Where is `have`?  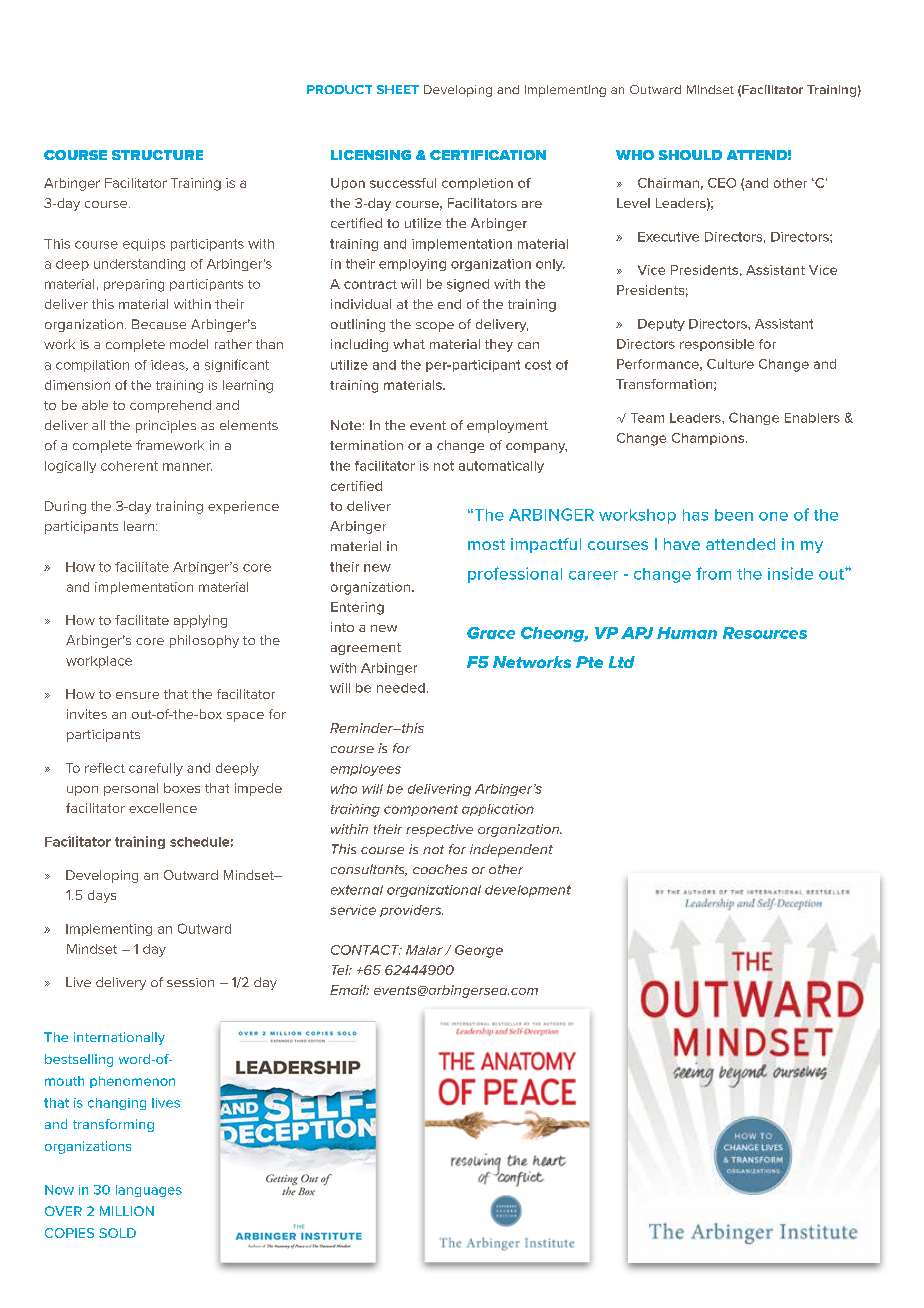
have is located at coordinates (682, 544).
